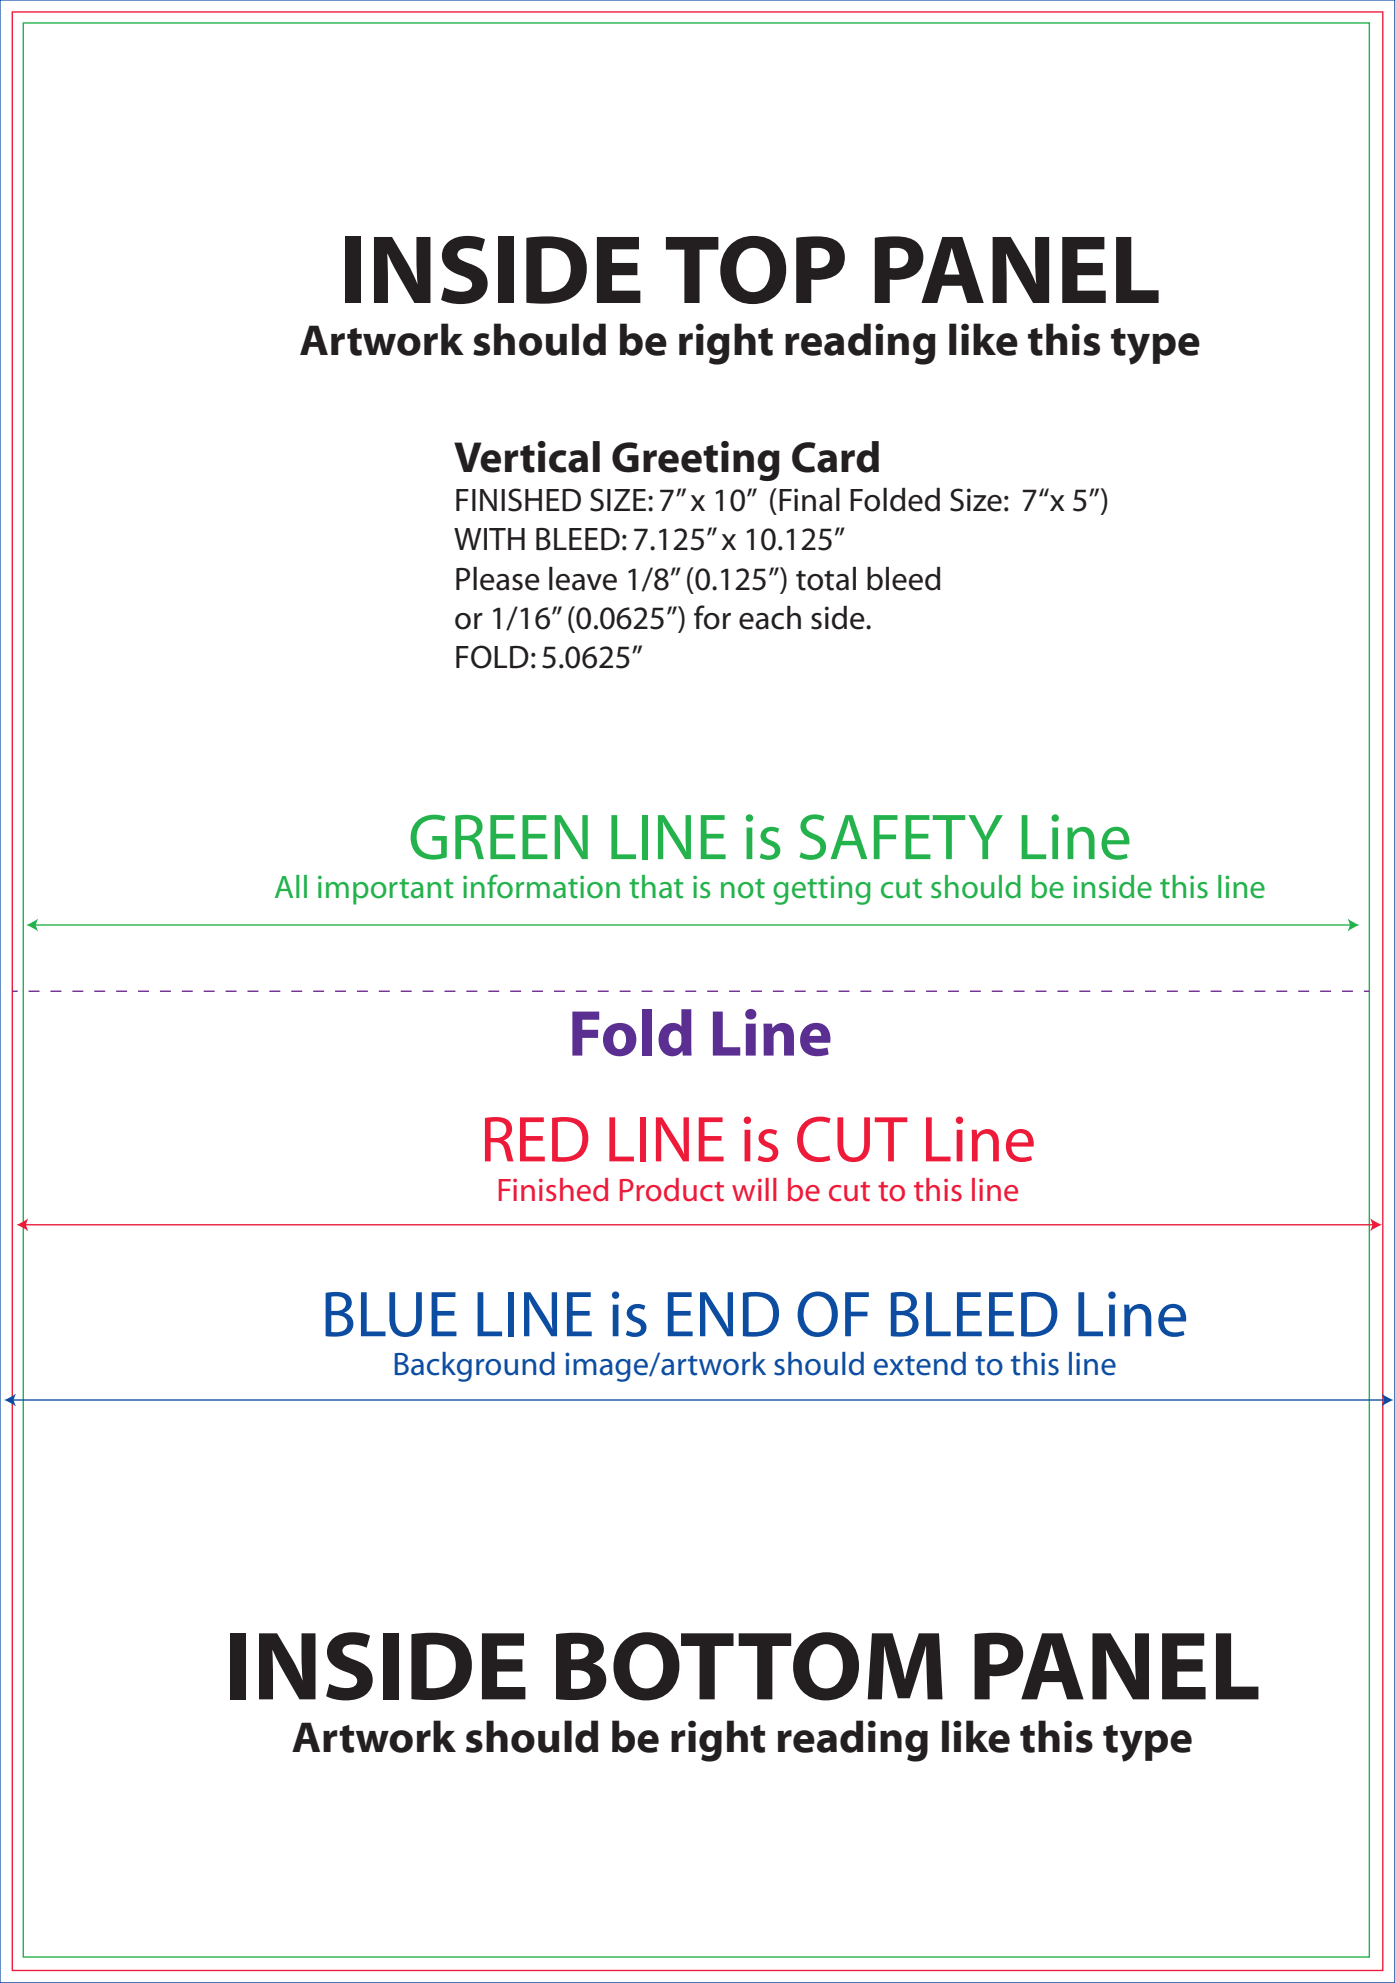 The height and width of the image is (1983, 1395). What do you see at coordinates (755, 270) in the image?
I see `TOP` at bounding box center [755, 270].
